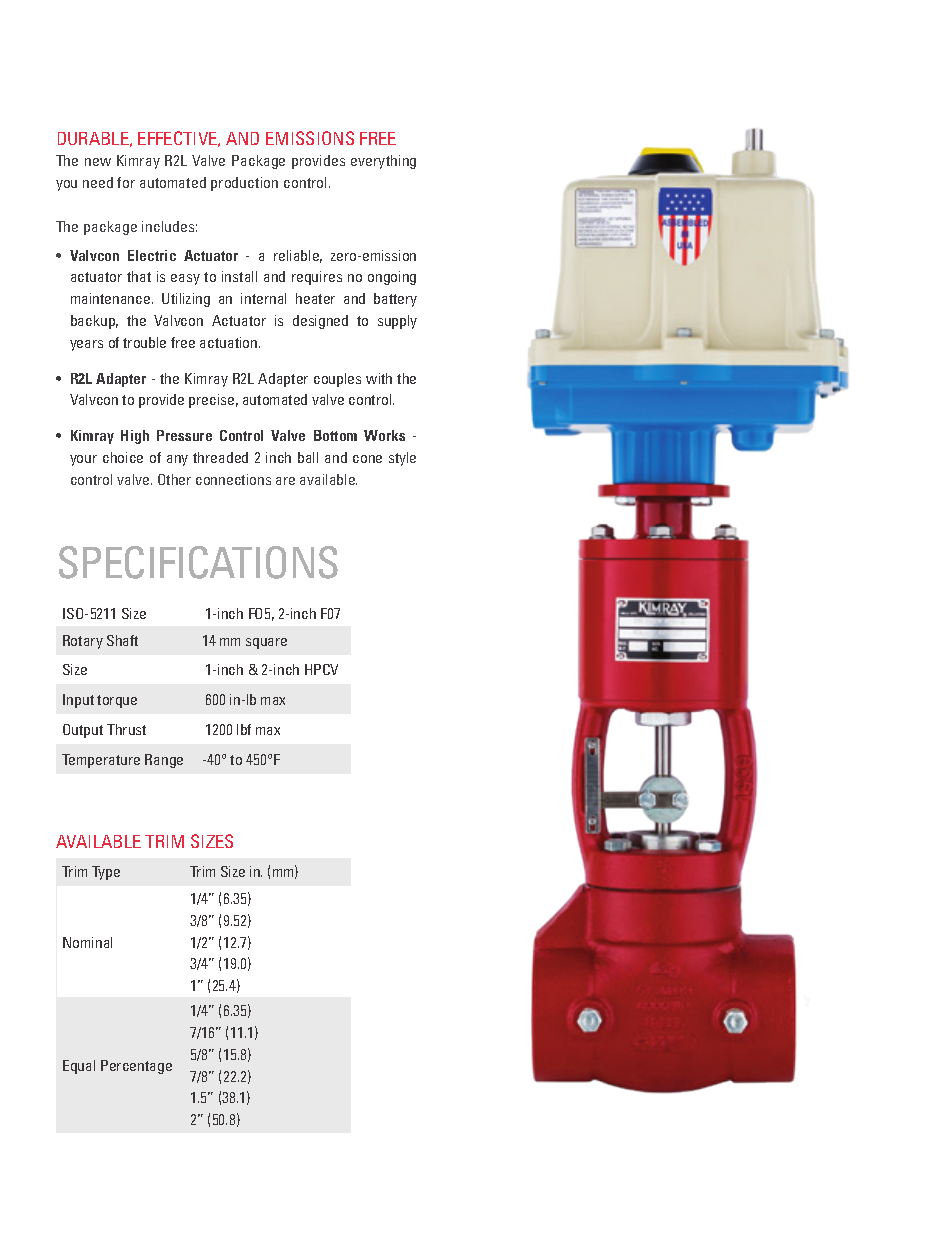 The height and width of the page is (1233, 952). Describe the element at coordinates (106, 873) in the page. I see `Type` at that location.
